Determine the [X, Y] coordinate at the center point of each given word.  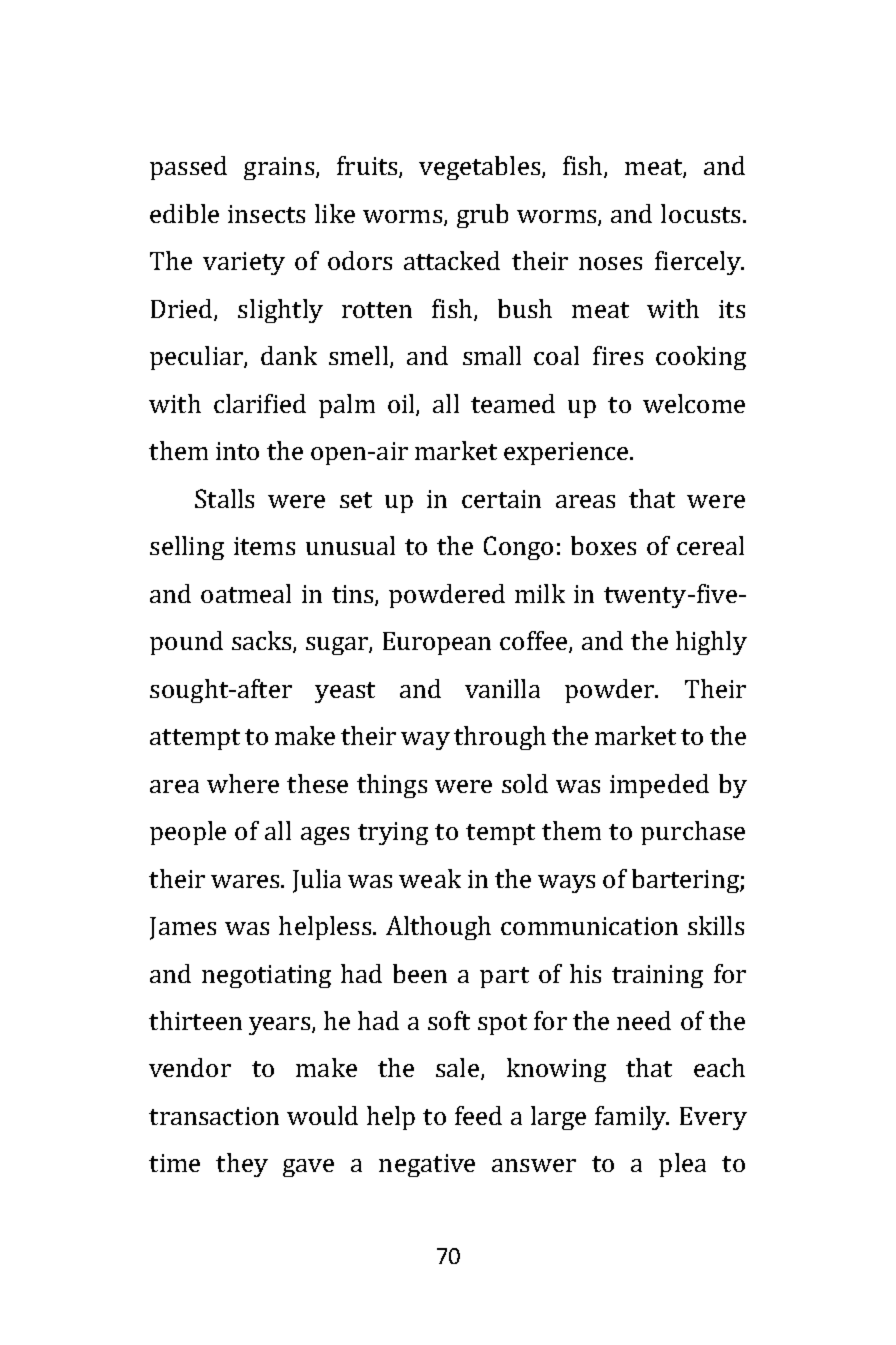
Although [438, 928]
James [183, 928]
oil [402, 404]
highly [711, 643]
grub [482, 216]
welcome [694, 403]
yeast [345, 692]
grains [280, 168]
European [437, 643]
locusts [700, 213]
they [242, 1165]
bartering [686, 881]
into [237, 451]
